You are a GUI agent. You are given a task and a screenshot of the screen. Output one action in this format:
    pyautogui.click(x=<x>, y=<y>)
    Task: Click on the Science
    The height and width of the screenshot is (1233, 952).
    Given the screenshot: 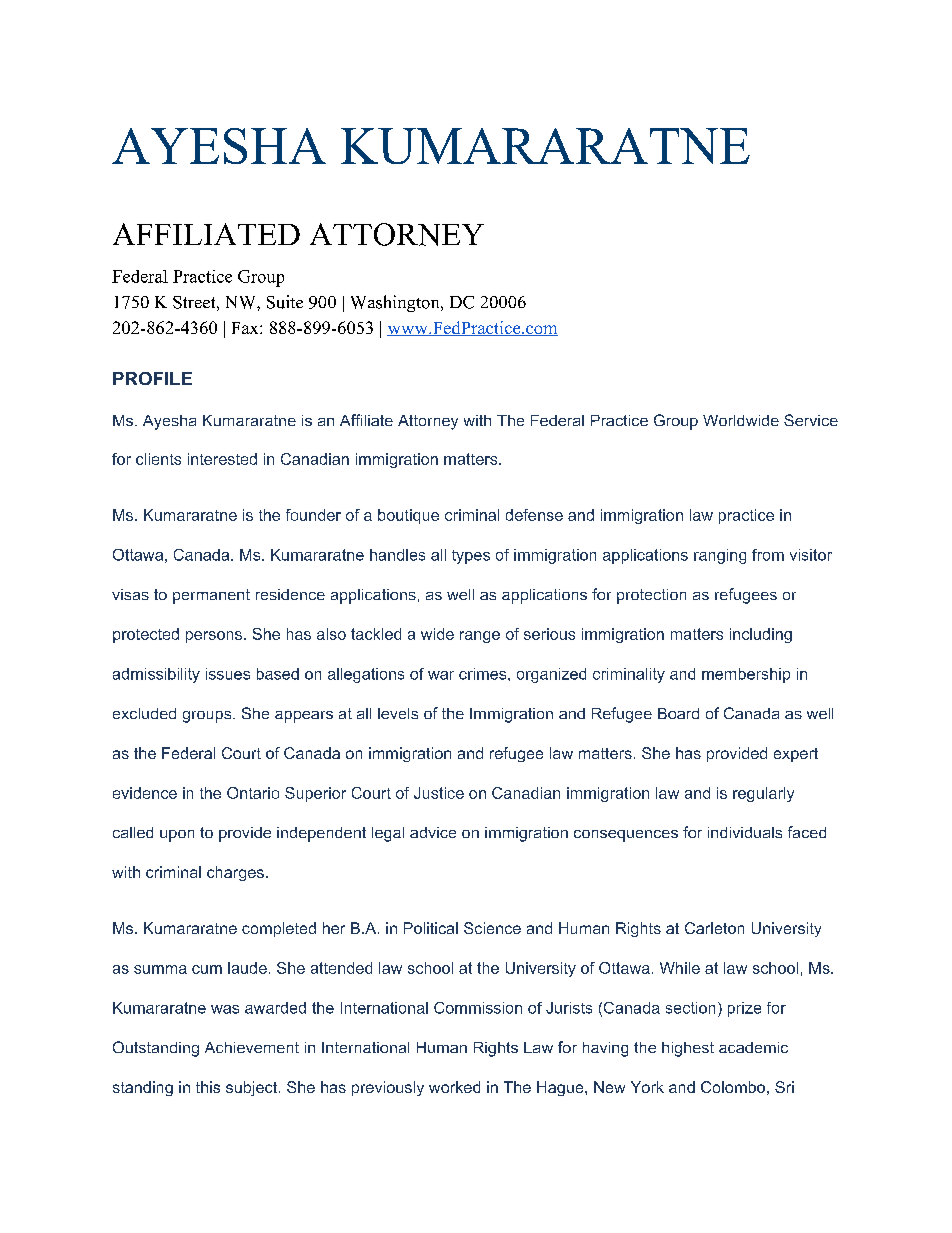 What is the action you would take?
    pyautogui.click(x=492, y=928)
